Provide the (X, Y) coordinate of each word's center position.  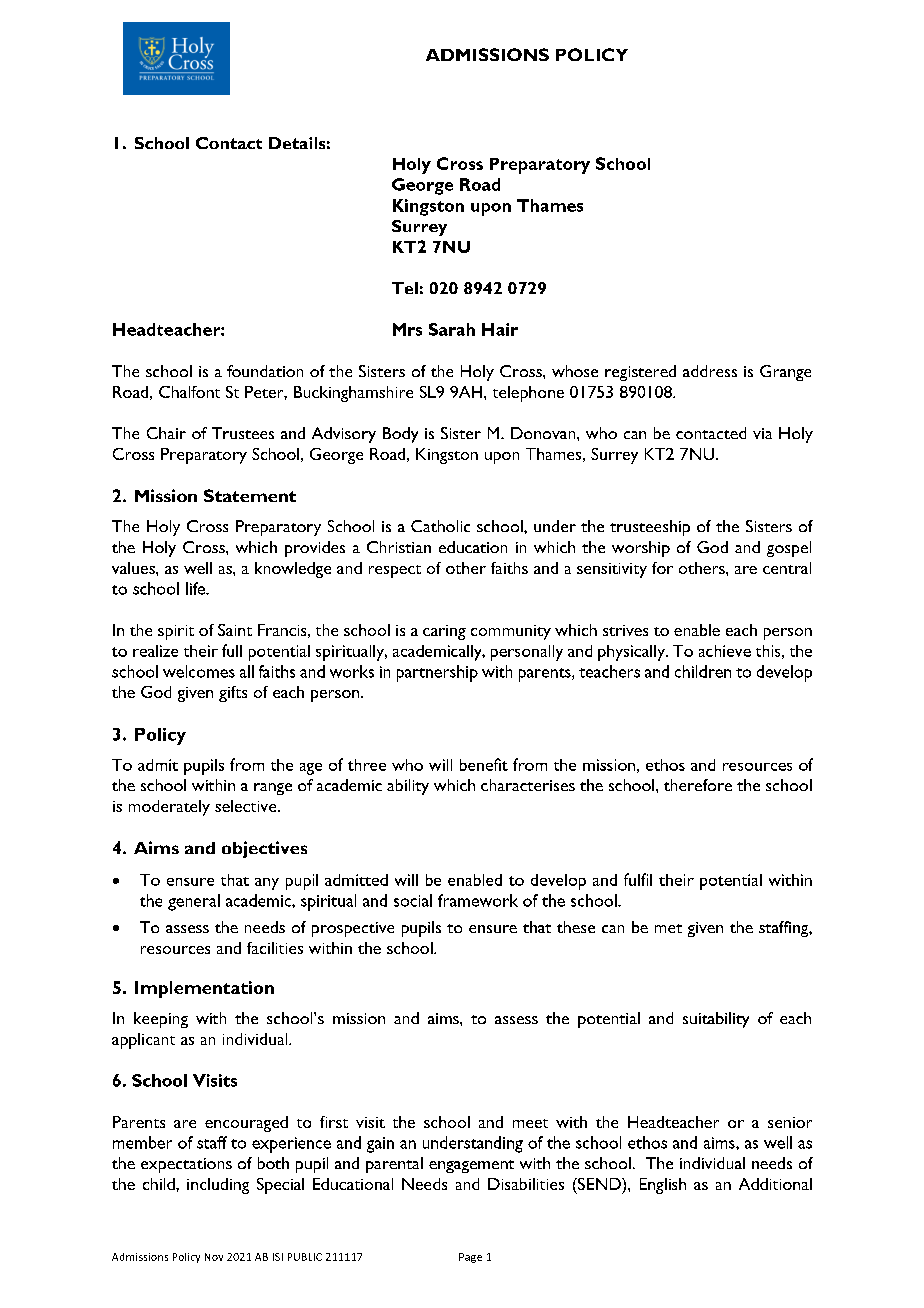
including (218, 1186)
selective (247, 806)
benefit (484, 764)
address (710, 371)
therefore (698, 785)
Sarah (452, 329)
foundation (265, 371)
